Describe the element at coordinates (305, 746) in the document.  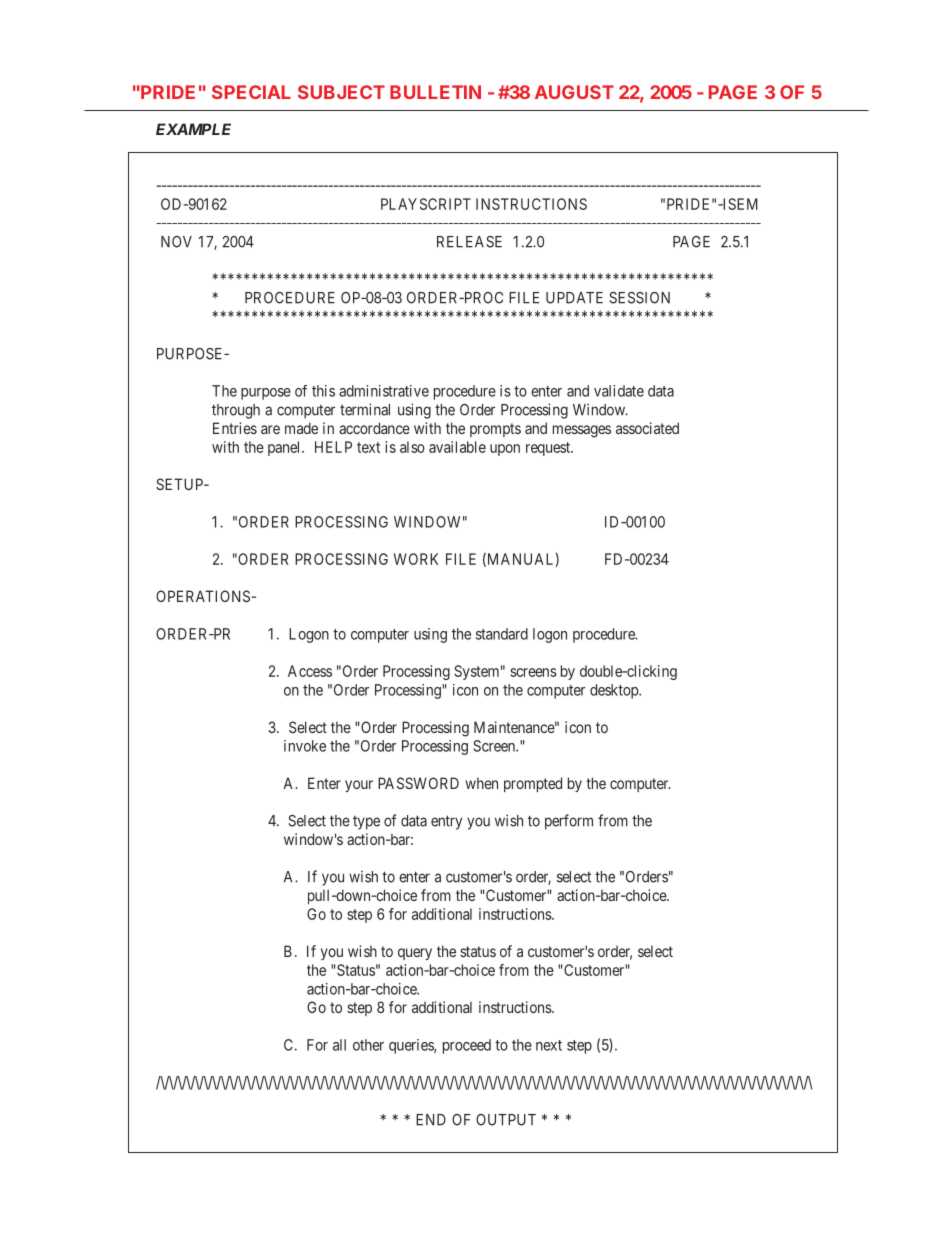
I see `invoke` at that location.
